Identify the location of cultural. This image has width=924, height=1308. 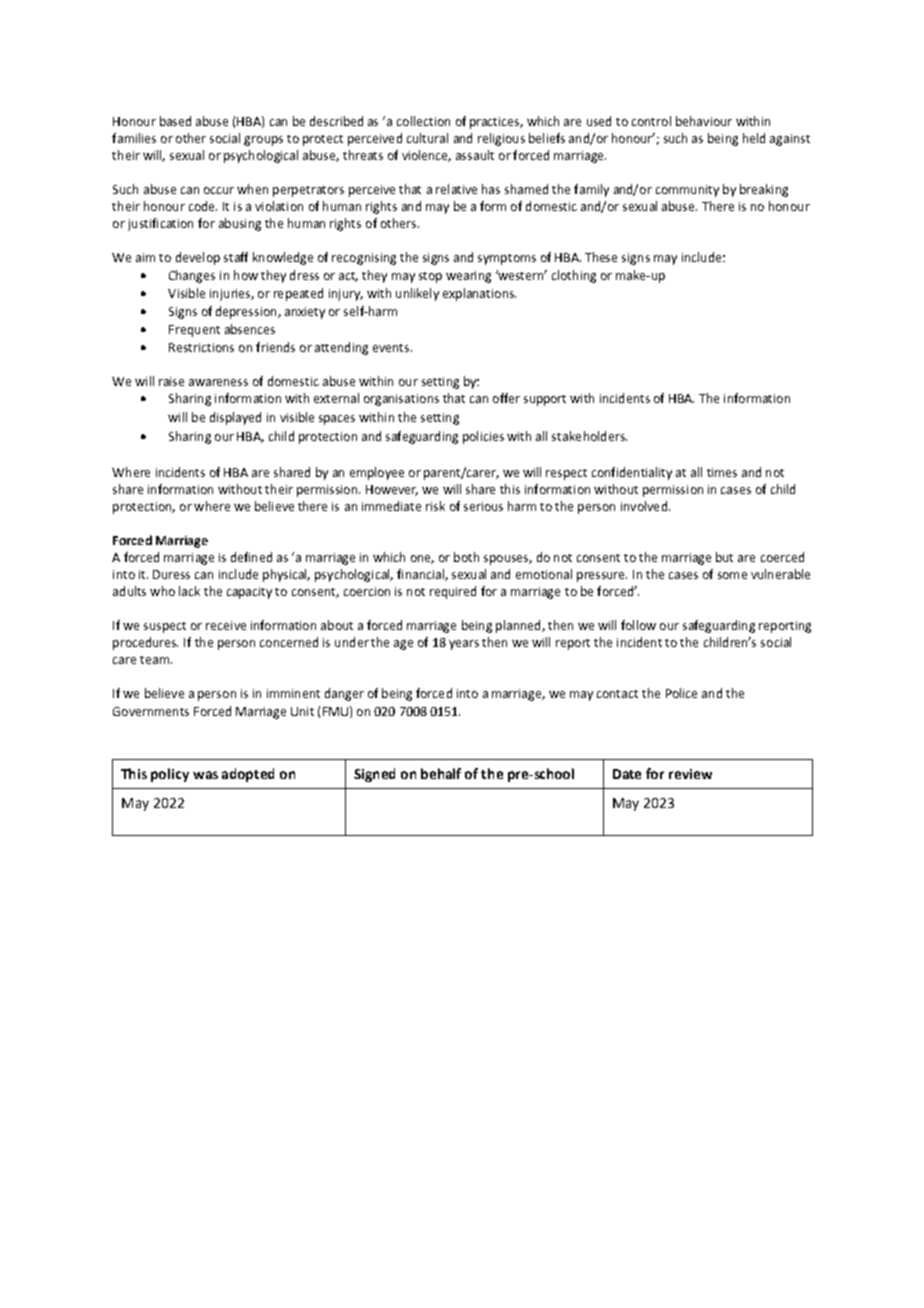
(427, 138).
